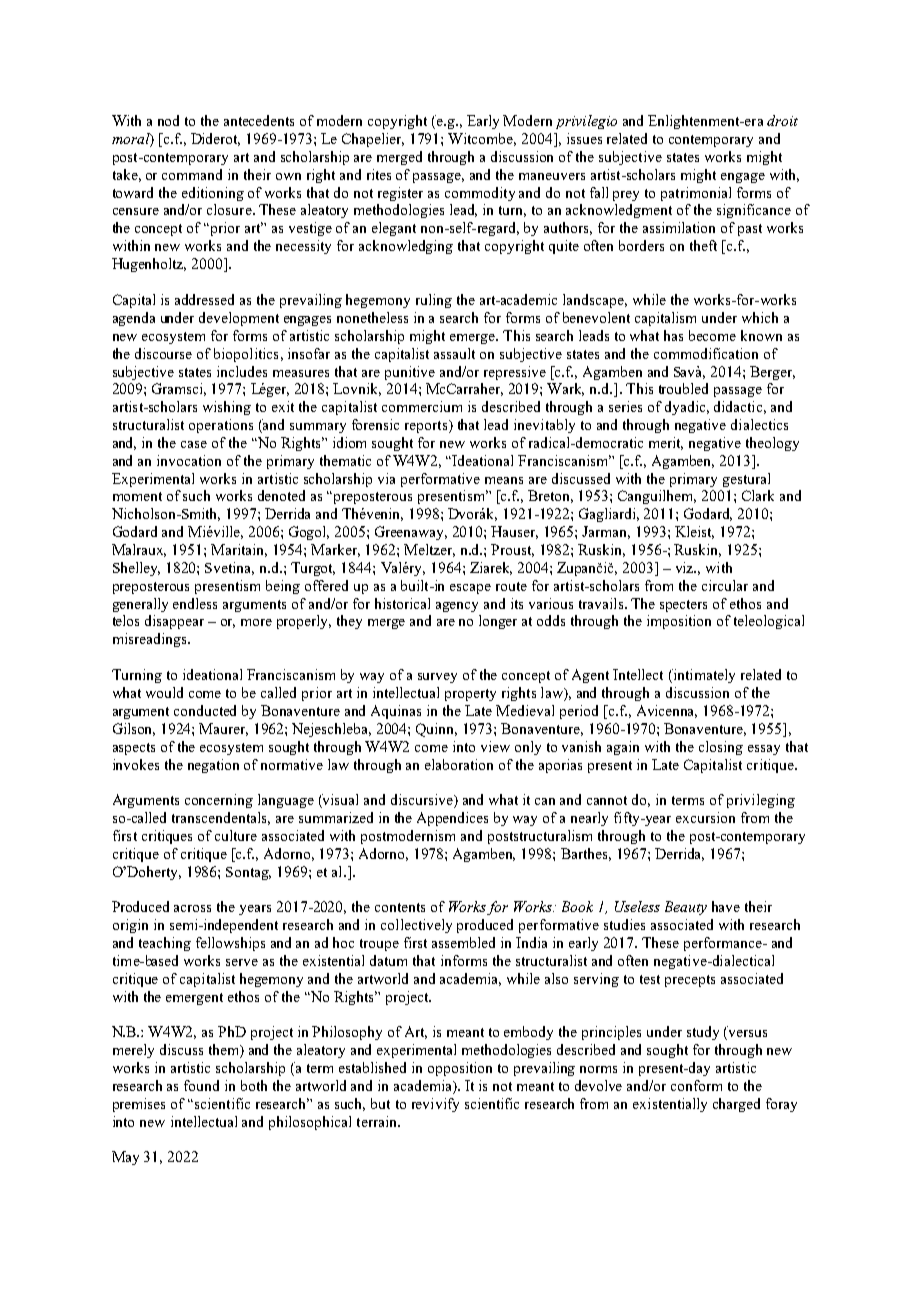 The width and height of the screenshot is (924, 1308). What do you see at coordinates (215, 139) in the screenshot?
I see `Diderot` at bounding box center [215, 139].
